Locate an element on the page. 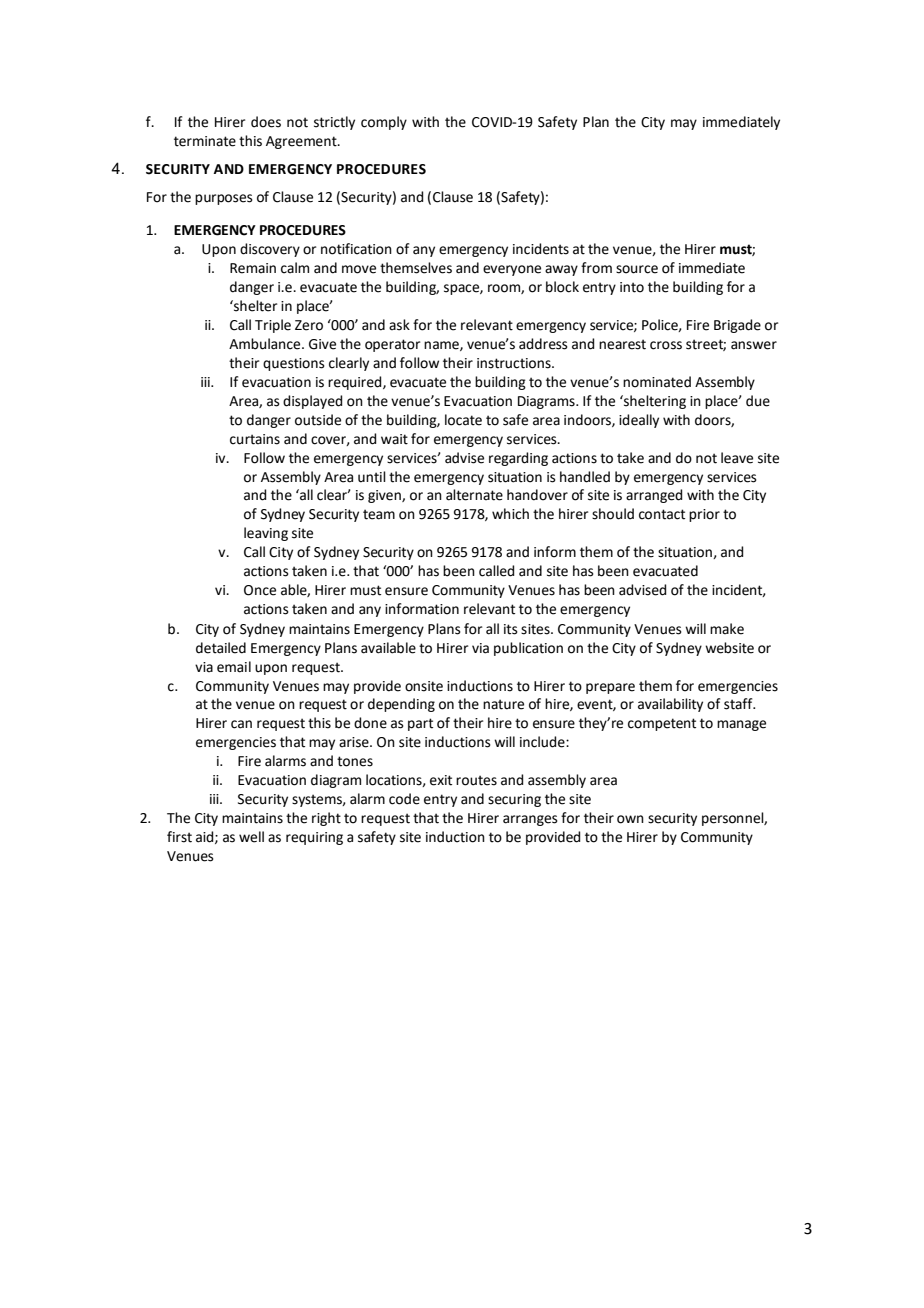 Image resolution: width=924 pixels, height=1308 pixels. does is located at coordinates (266, 122).
